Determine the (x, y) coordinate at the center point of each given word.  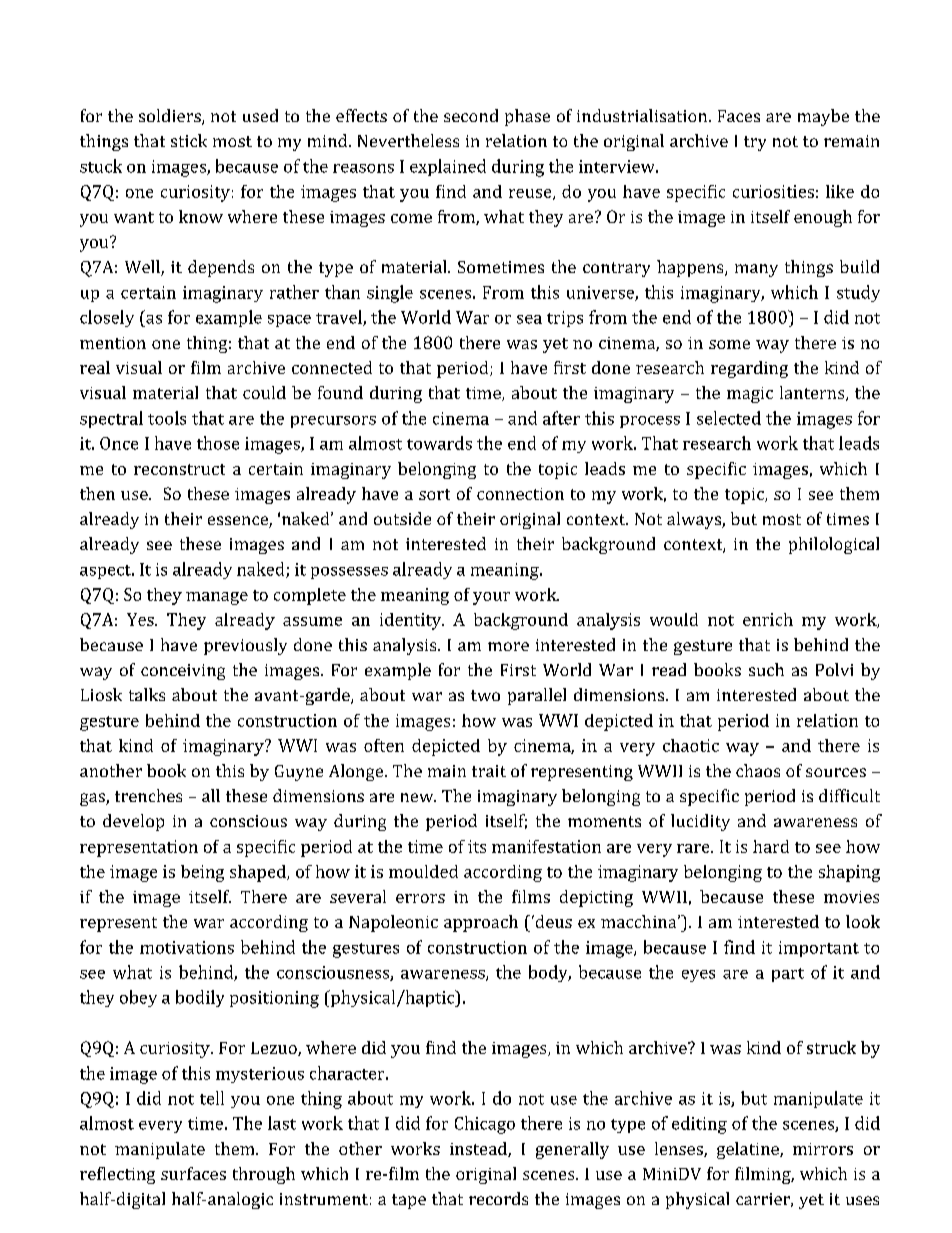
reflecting (117, 1175)
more (508, 646)
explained (448, 167)
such (766, 669)
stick (189, 140)
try (755, 143)
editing (699, 1125)
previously (245, 646)
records (498, 1198)
